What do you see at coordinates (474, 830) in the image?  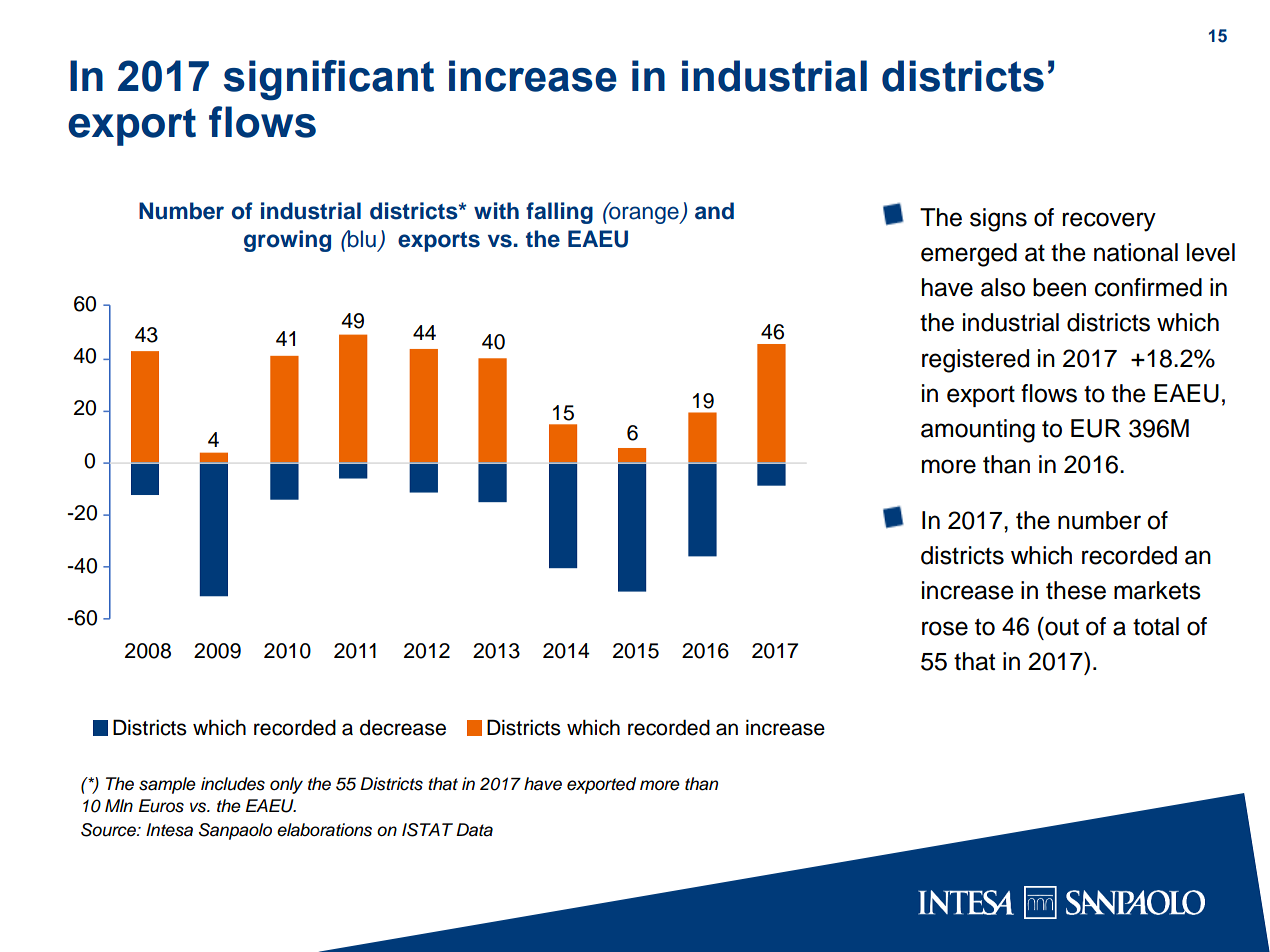 I see `Data` at bounding box center [474, 830].
